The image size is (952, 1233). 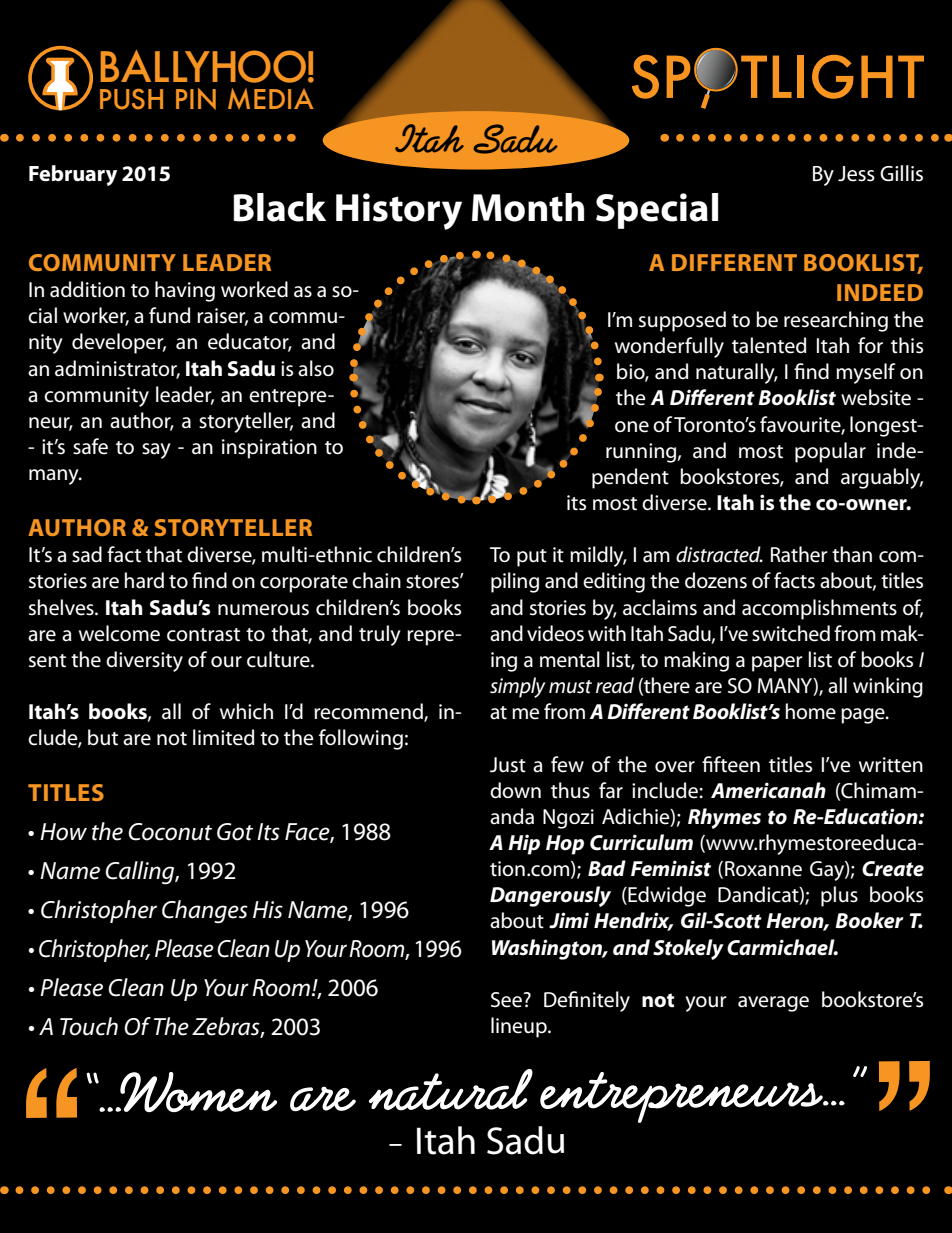 What do you see at coordinates (810, 711) in the screenshot?
I see `home` at bounding box center [810, 711].
